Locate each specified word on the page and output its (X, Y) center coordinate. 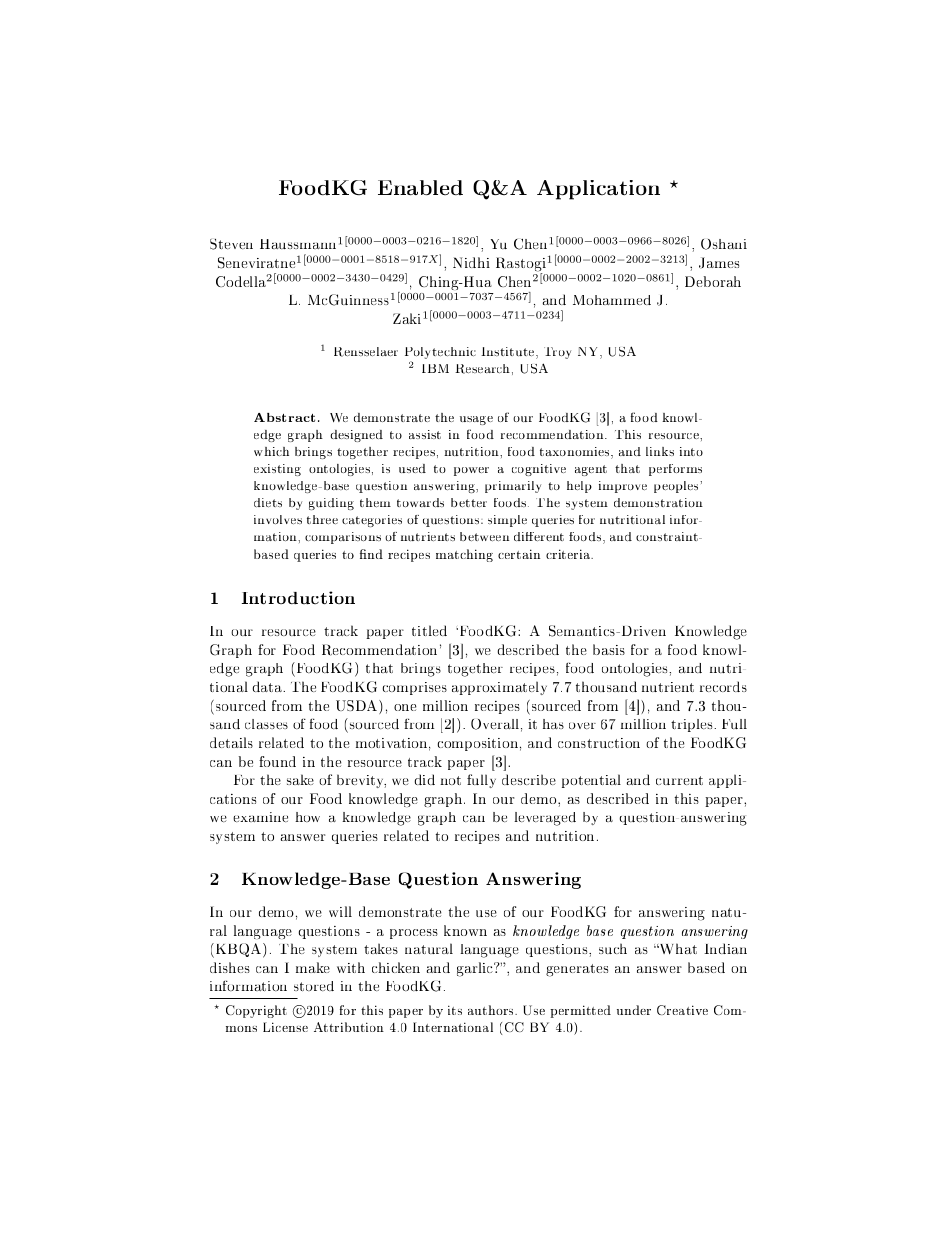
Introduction (298, 597)
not (450, 780)
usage (476, 420)
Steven (231, 244)
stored (314, 986)
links (660, 451)
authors (492, 1010)
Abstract (284, 417)
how (307, 817)
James (719, 263)
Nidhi (471, 262)
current (679, 780)
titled (429, 630)
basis (609, 649)
